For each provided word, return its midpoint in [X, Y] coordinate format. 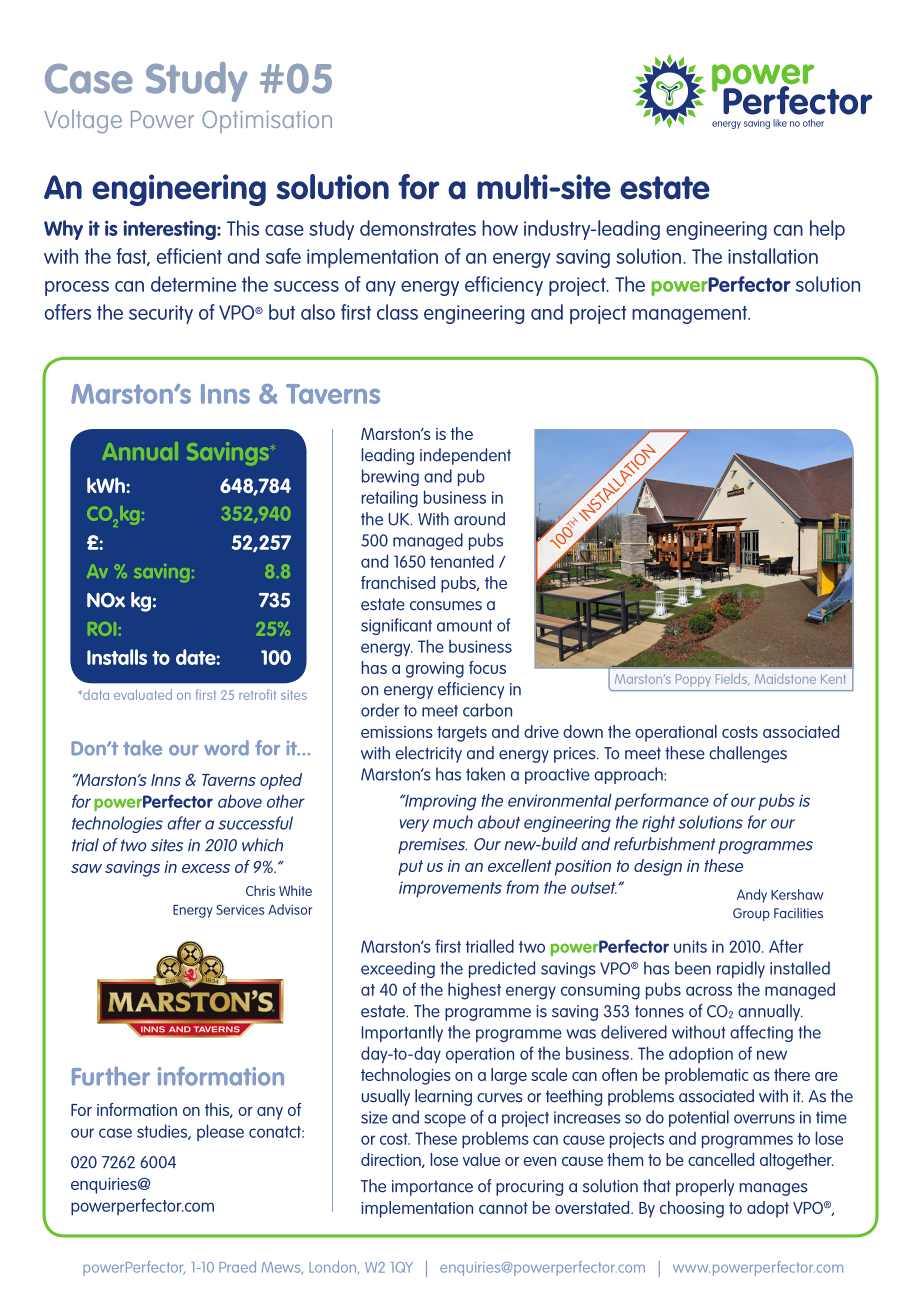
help [827, 230]
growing [435, 670]
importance [432, 1188]
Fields [732, 679]
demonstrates [418, 228]
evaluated [143, 694]
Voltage [83, 121]
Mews [282, 1268]
